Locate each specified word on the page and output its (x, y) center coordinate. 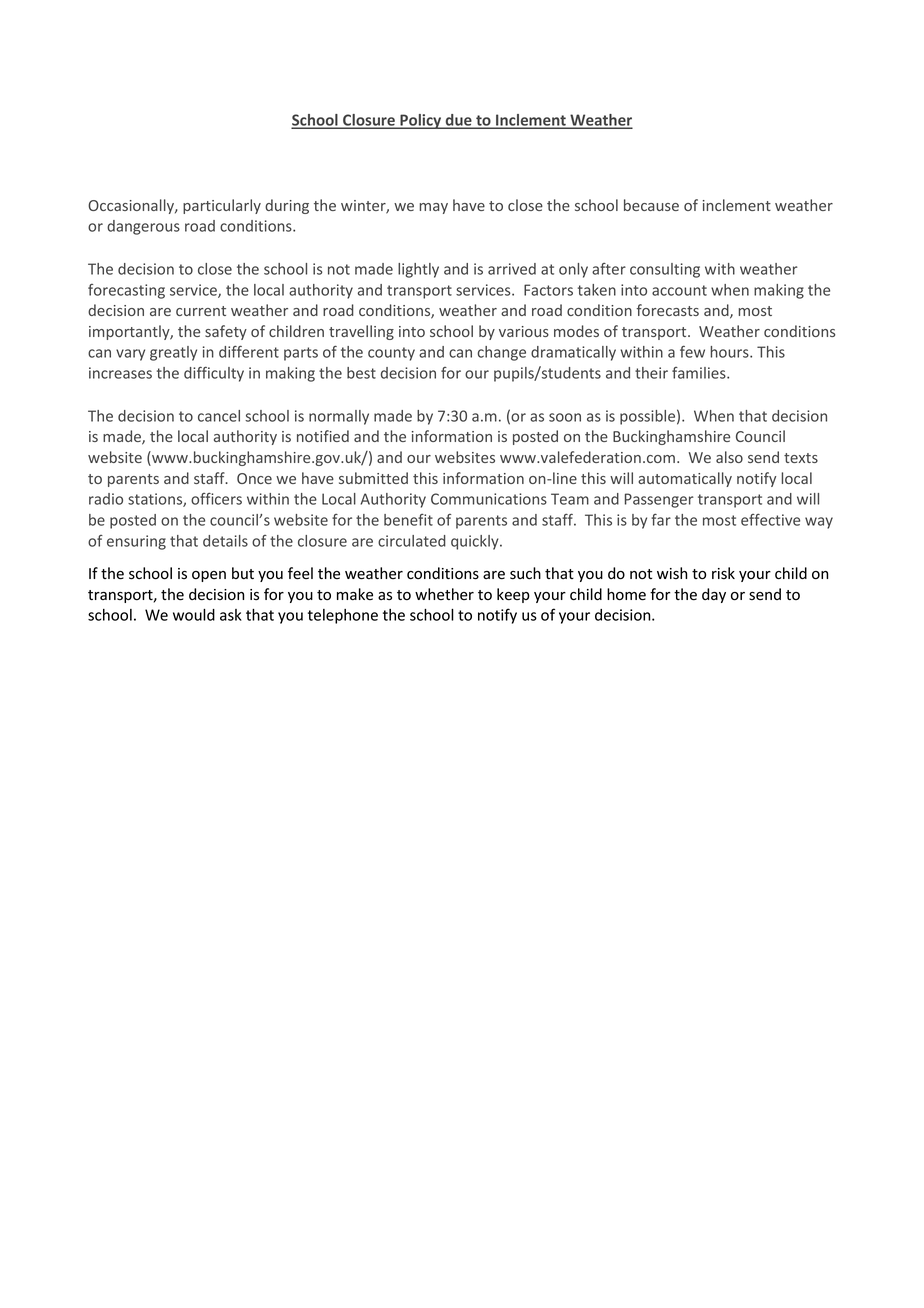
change (501, 353)
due (458, 121)
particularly (222, 206)
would (194, 615)
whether (444, 594)
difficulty (214, 374)
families (700, 373)
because (651, 205)
